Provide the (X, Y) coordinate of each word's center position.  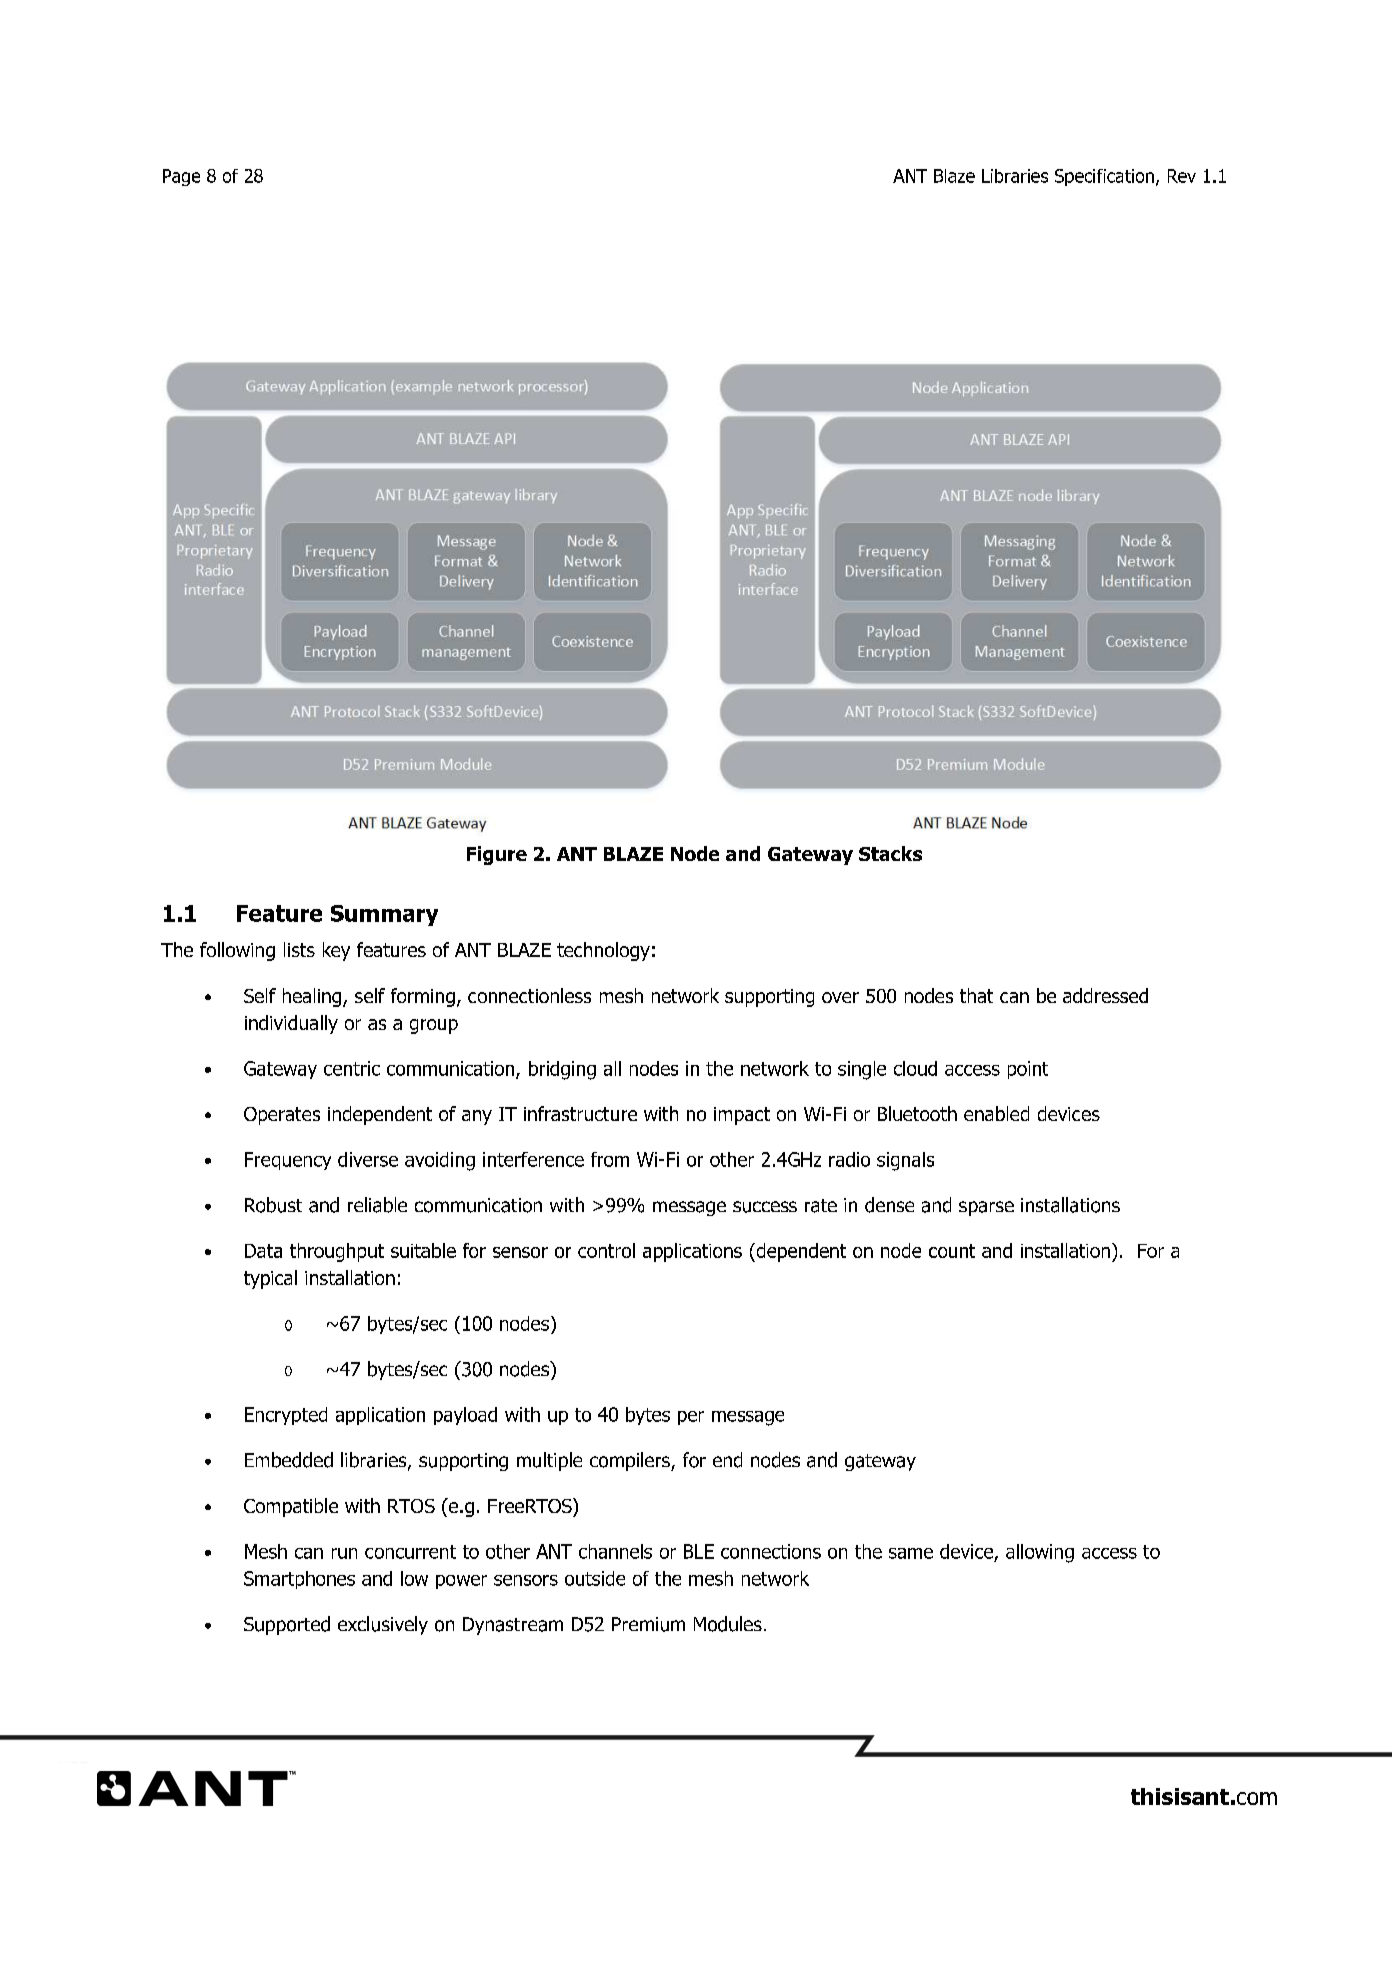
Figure (497, 855)
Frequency (288, 1161)
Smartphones (299, 1580)
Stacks (890, 853)
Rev (1182, 176)
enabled (996, 1113)
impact (742, 1116)
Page (181, 177)
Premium (648, 1624)
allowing (1040, 1553)
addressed (1105, 995)
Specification (1104, 177)
